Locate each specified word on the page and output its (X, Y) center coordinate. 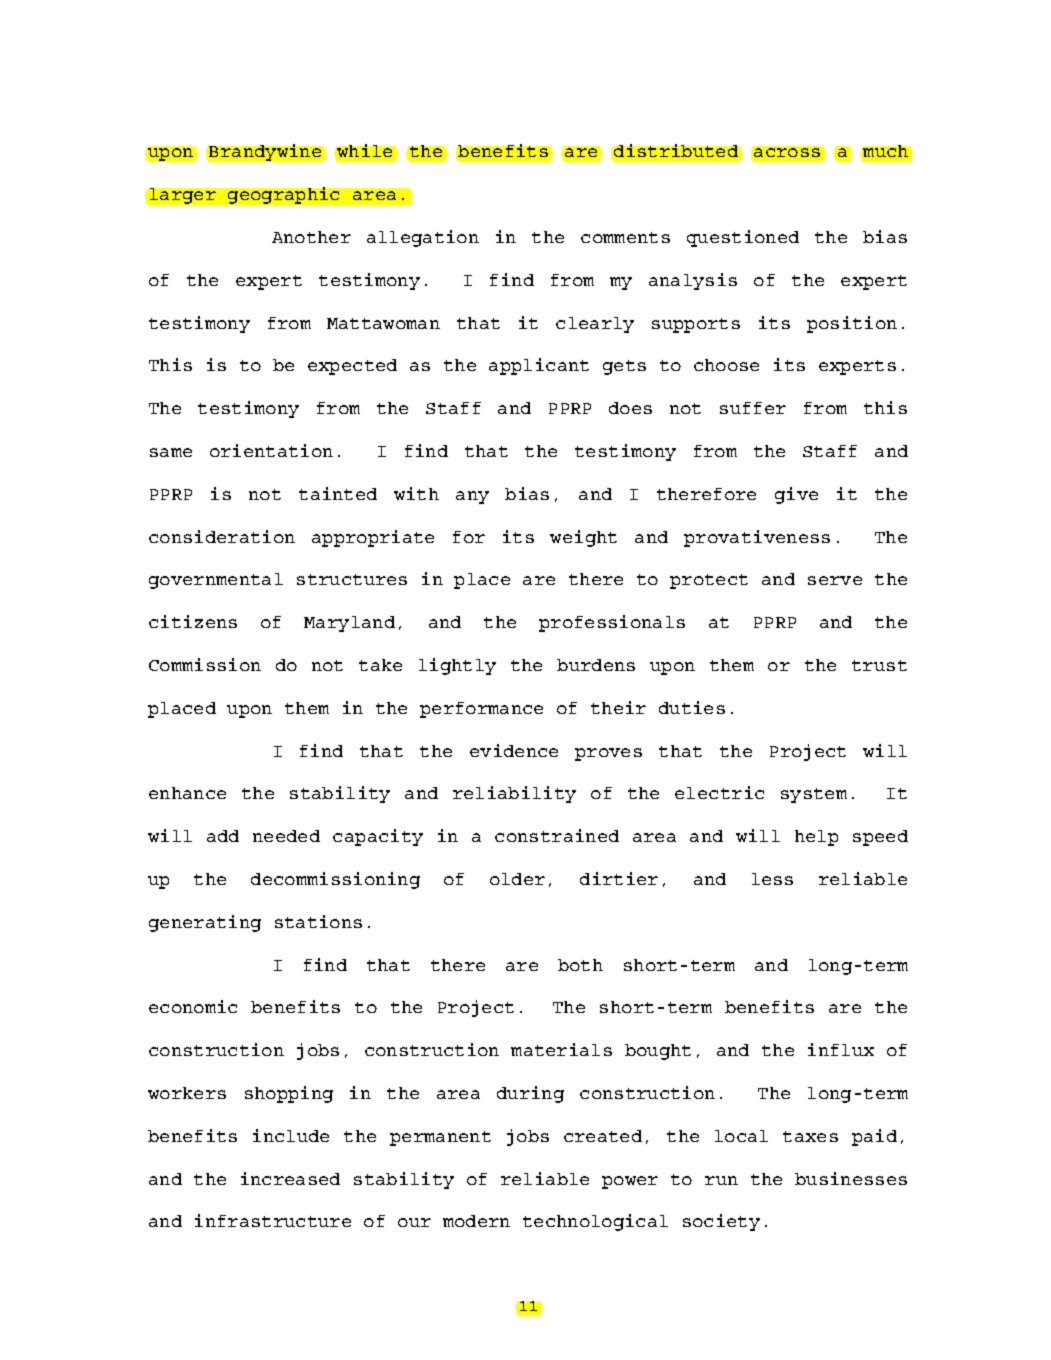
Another (311, 237)
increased (290, 1178)
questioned (743, 238)
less (772, 879)
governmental (216, 581)
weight (583, 538)
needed (286, 836)
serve (835, 580)
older (517, 879)
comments (625, 237)
